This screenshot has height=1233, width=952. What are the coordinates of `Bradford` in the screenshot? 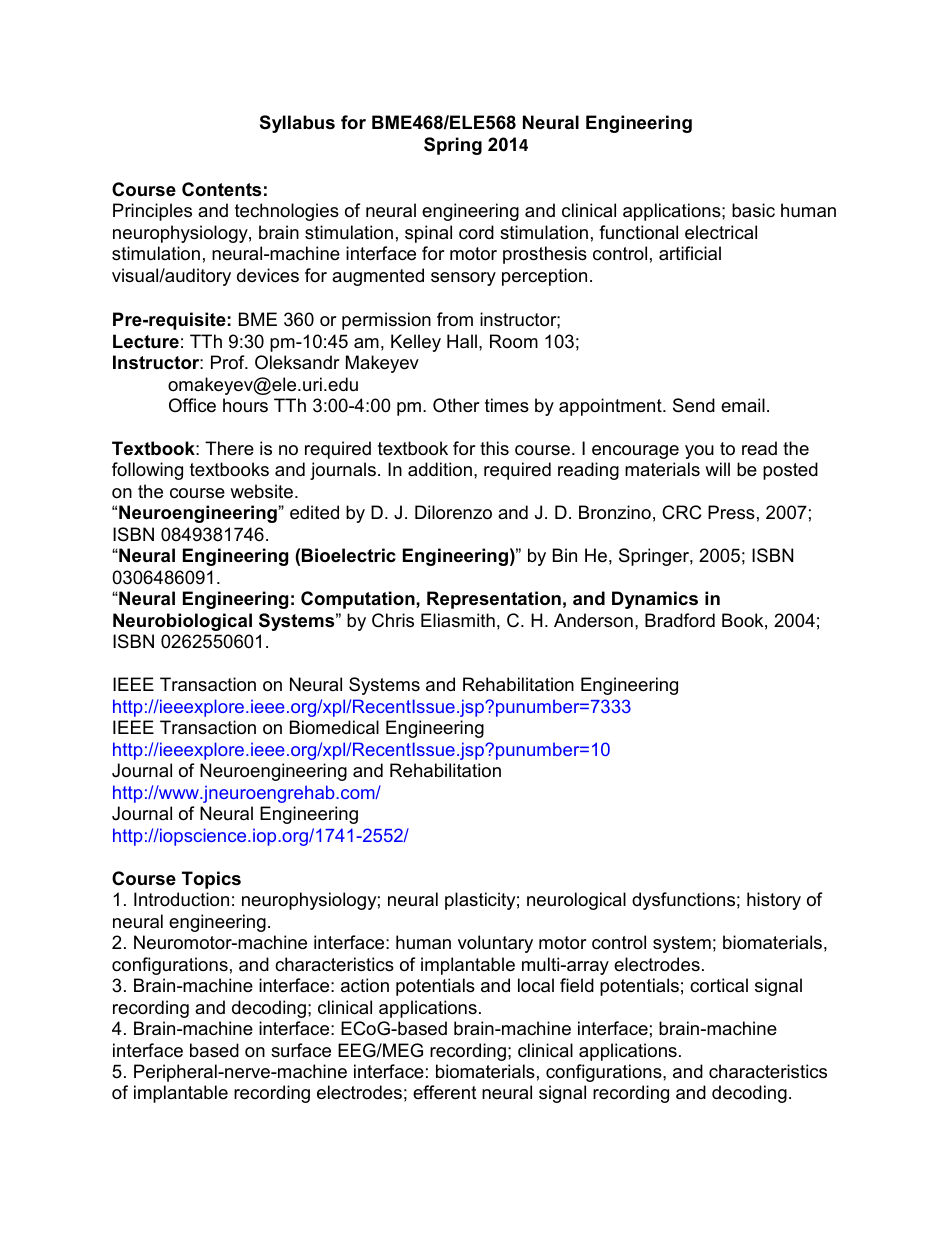 It's located at (680, 620).
